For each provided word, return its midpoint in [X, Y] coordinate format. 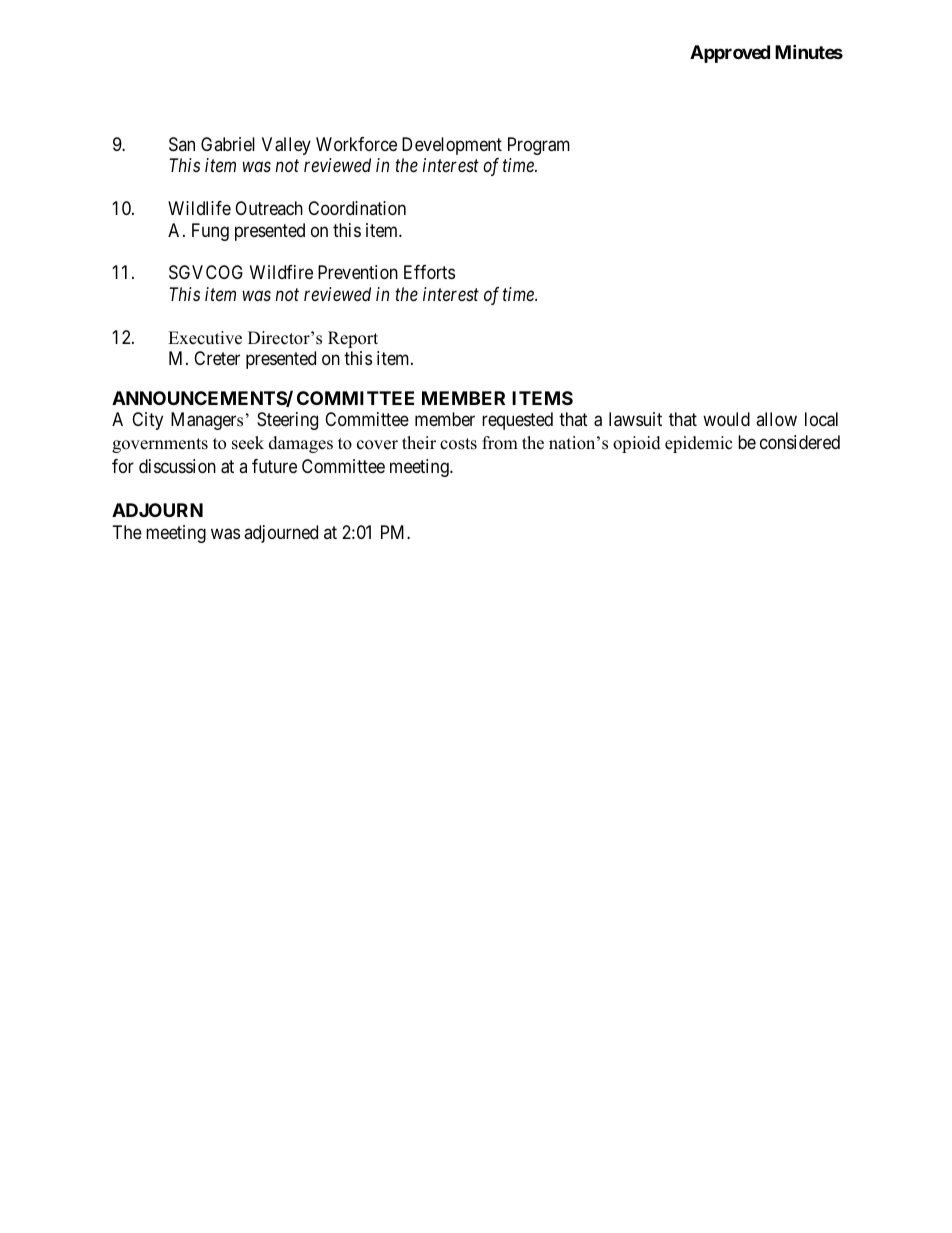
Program [539, 146]
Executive [205, 338]
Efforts [429, 272]
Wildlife [199, 208]
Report [353, 339]
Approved [730, 54]
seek [248, 443]
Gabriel [228, 144]
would [726, 419]
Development [452, 146]
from [500, 443]
